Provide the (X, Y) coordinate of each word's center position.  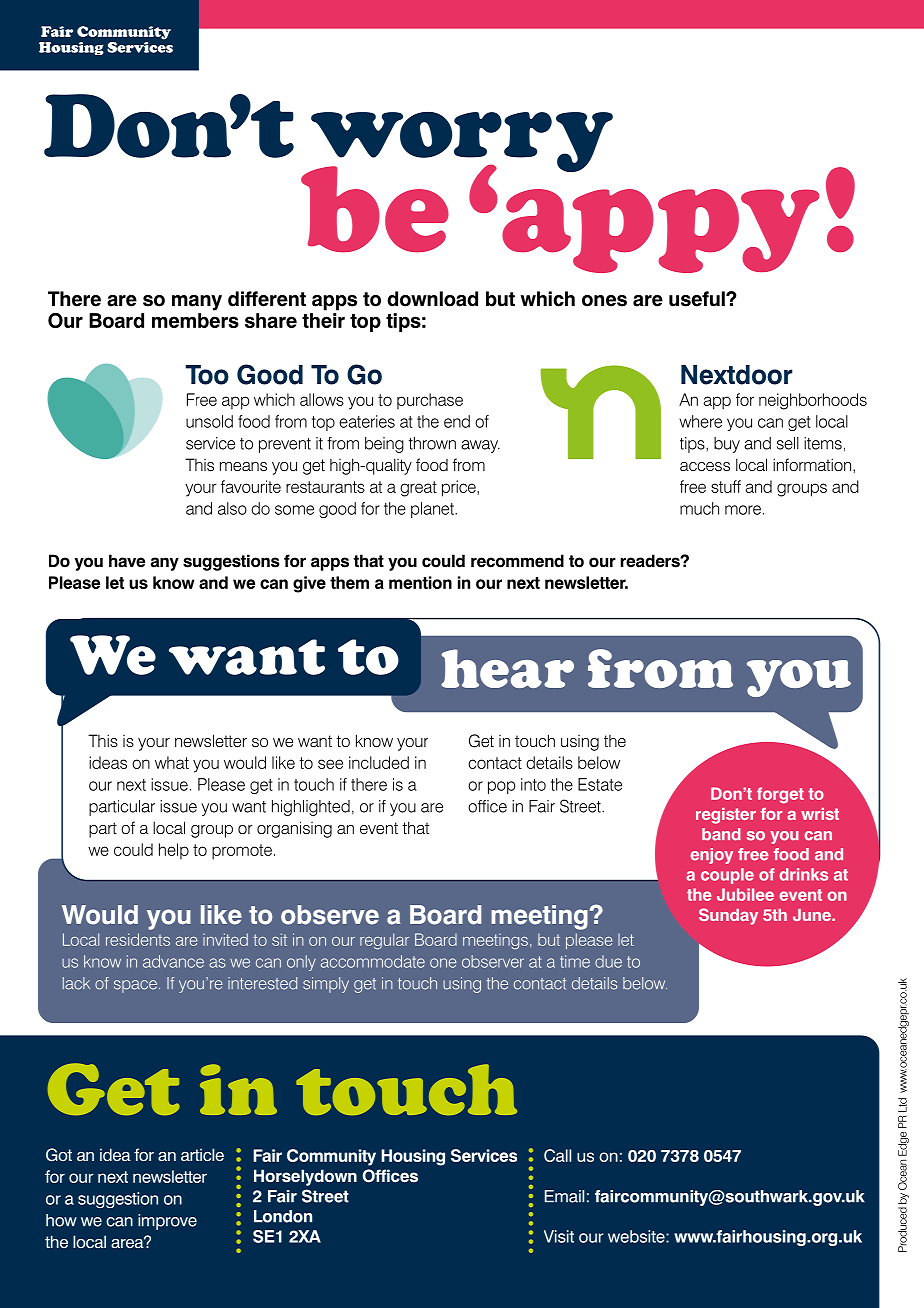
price (460, 488)
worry (461, 143)
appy (660, 231)
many (197, 303)
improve (167, 1222)
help (174, 851)
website (637, 1236)
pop (501, 787)
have (127, 561)
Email (564, 1196)
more (743, 510)
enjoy (712, 856)
